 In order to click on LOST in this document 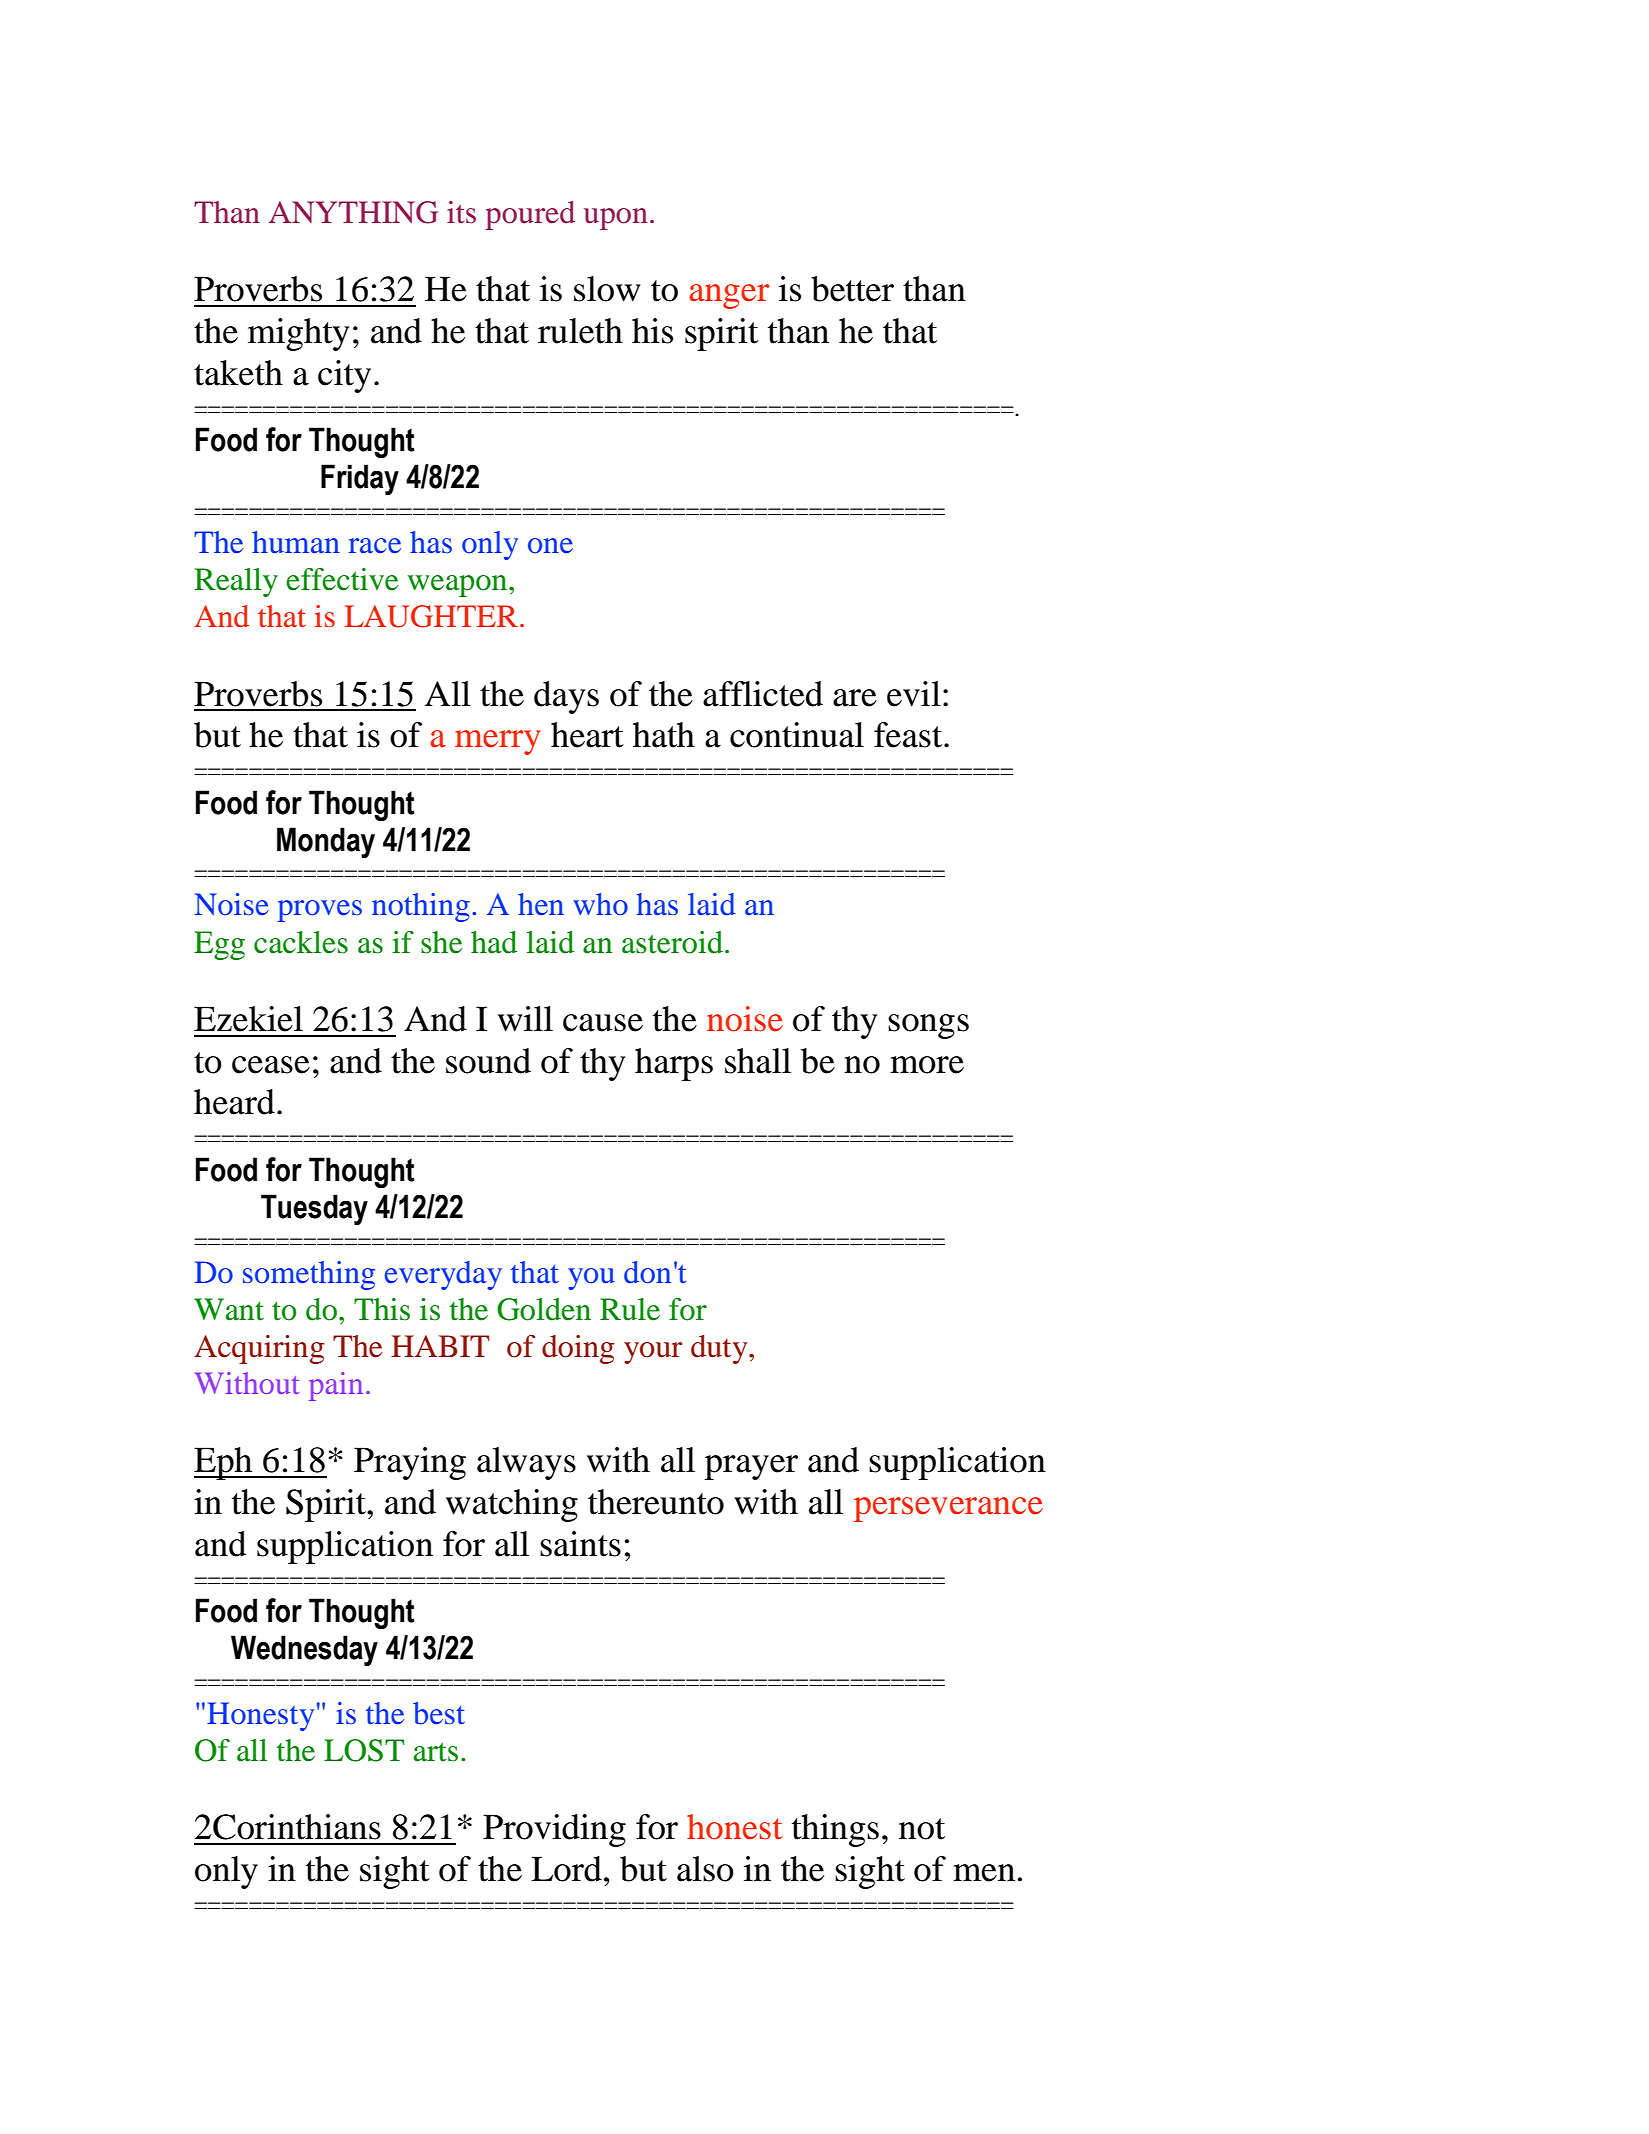, I will do `click(364, 1750)`.
